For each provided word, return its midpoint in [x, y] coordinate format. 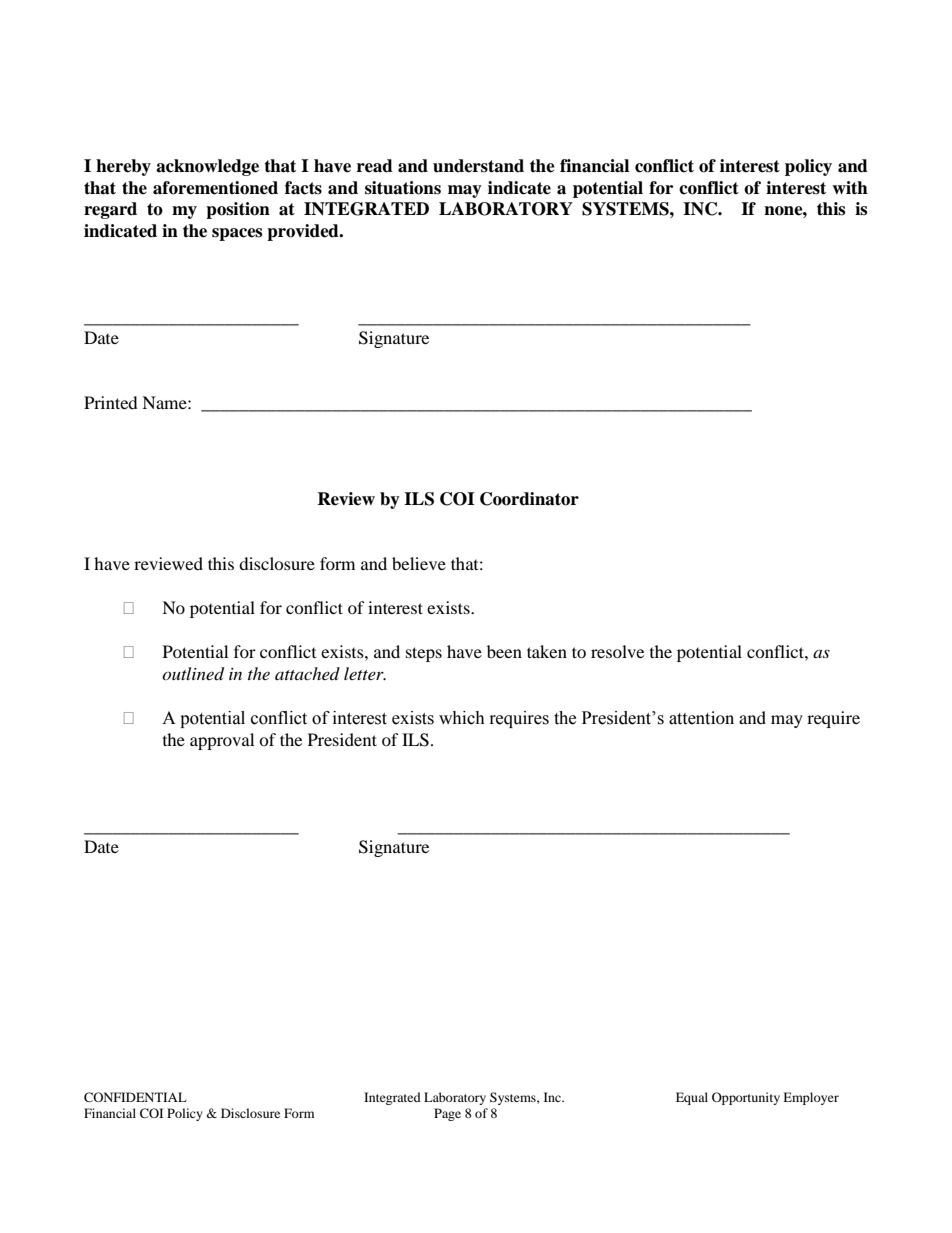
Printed [111, 402]
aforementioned [215, 188]
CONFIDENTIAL [135, 1097]
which [462, 718]
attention [701, 718]
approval [222, 741]
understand [478, 166]
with [850, 188]
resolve [617, 651]
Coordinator [529, 499]
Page [447, 1114]
